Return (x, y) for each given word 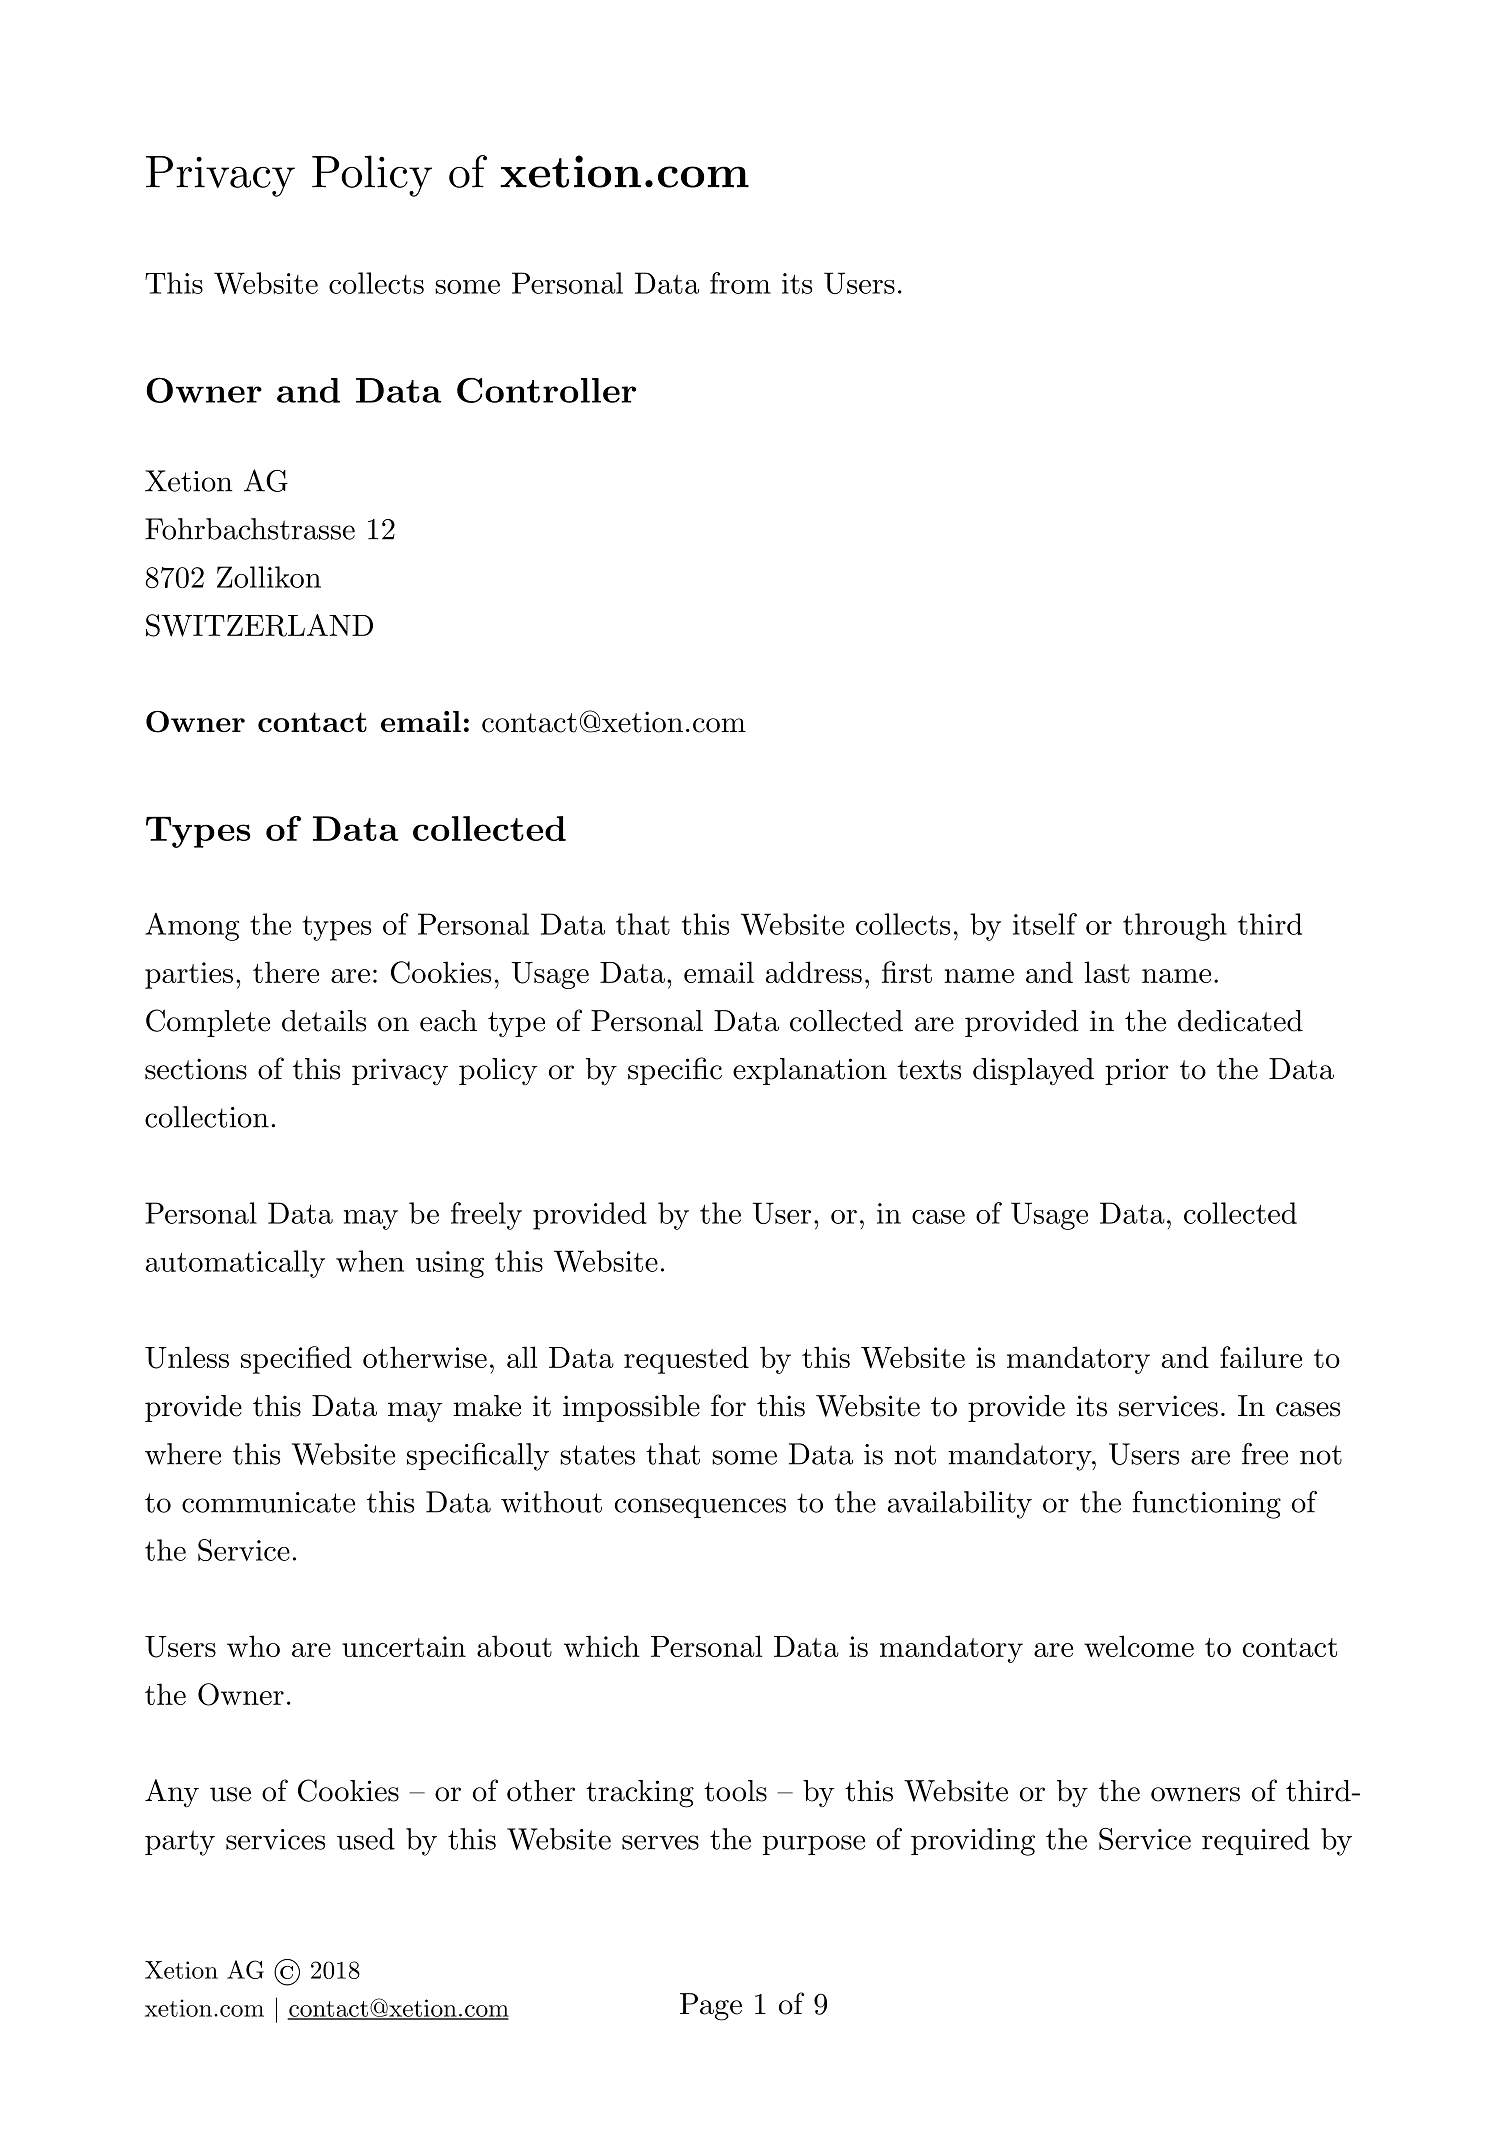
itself (1045, 924)
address (814, 972)
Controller (546, 390)
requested (686, 1360)
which (602, 1646)
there (286, 972)
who (253, 1646)
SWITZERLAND (259, 625)
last (1107, 972)
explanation (810, 1071)
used (366, 1839)
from (740, 283)
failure (1261, 1357)
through (1175, 927)
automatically (235, 1264)
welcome (1139, 1646)
